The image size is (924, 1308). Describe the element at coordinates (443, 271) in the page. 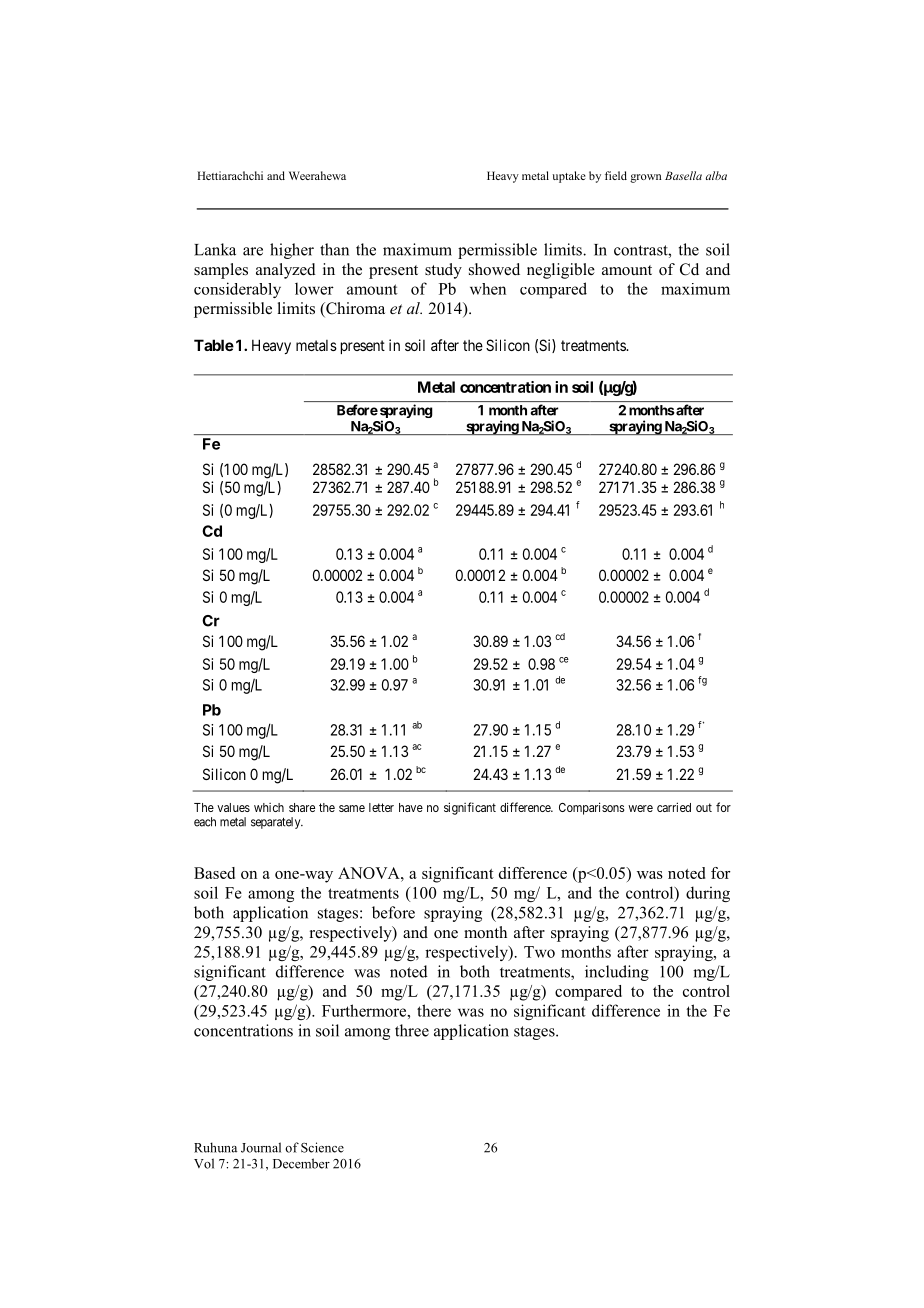

I see `study` at that location.
